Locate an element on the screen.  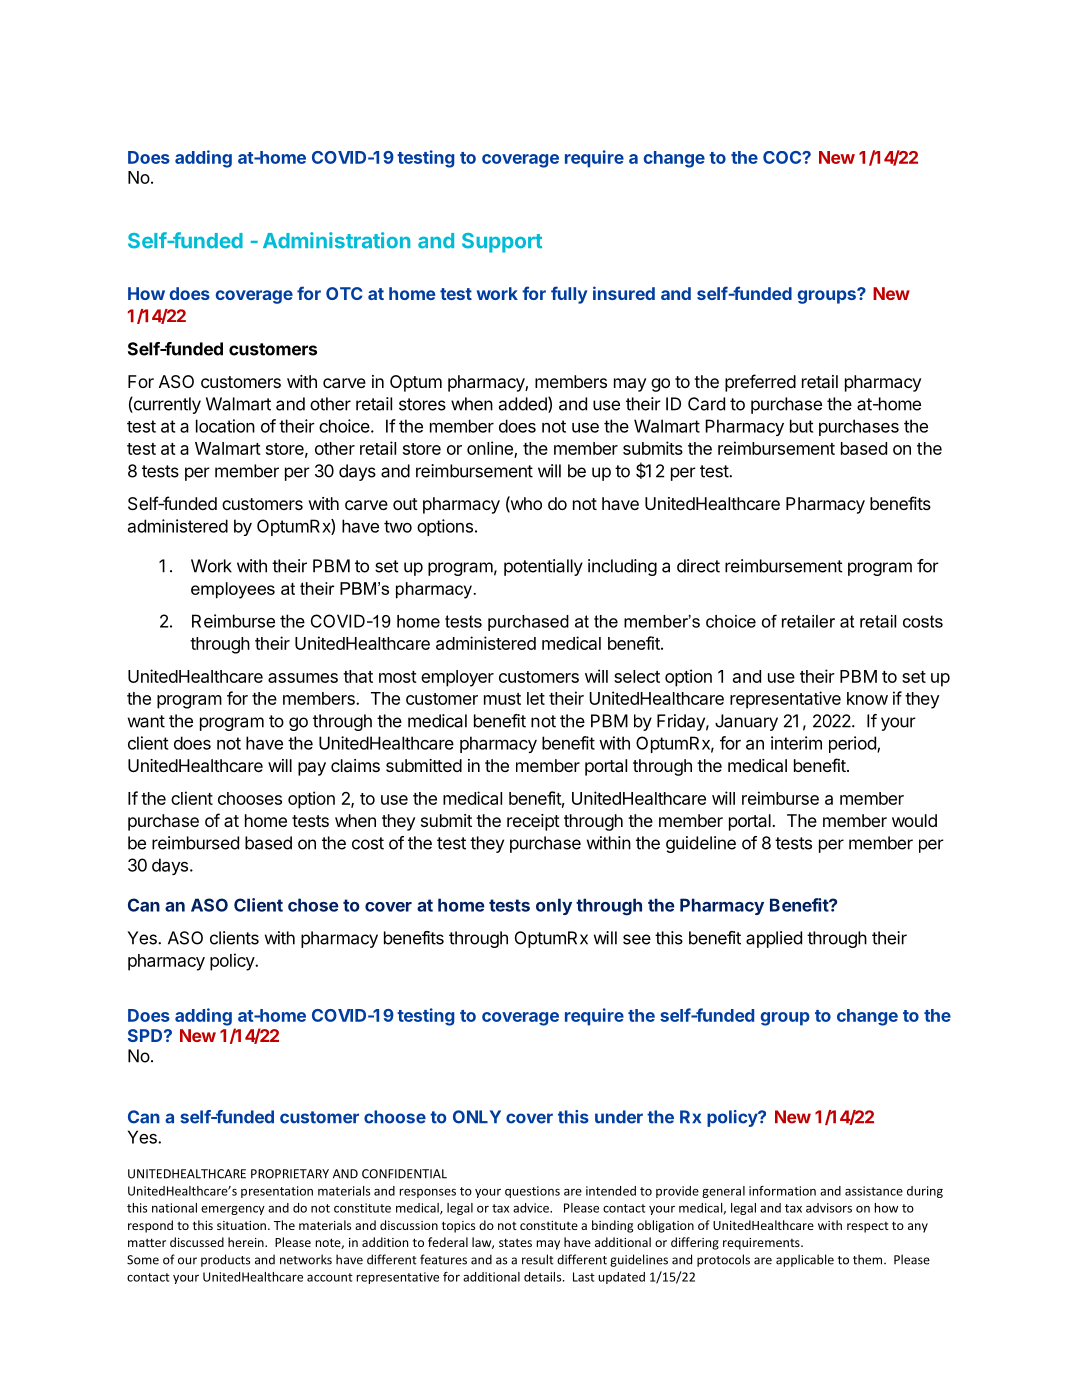
states is located at coordinates (515, 1242).
